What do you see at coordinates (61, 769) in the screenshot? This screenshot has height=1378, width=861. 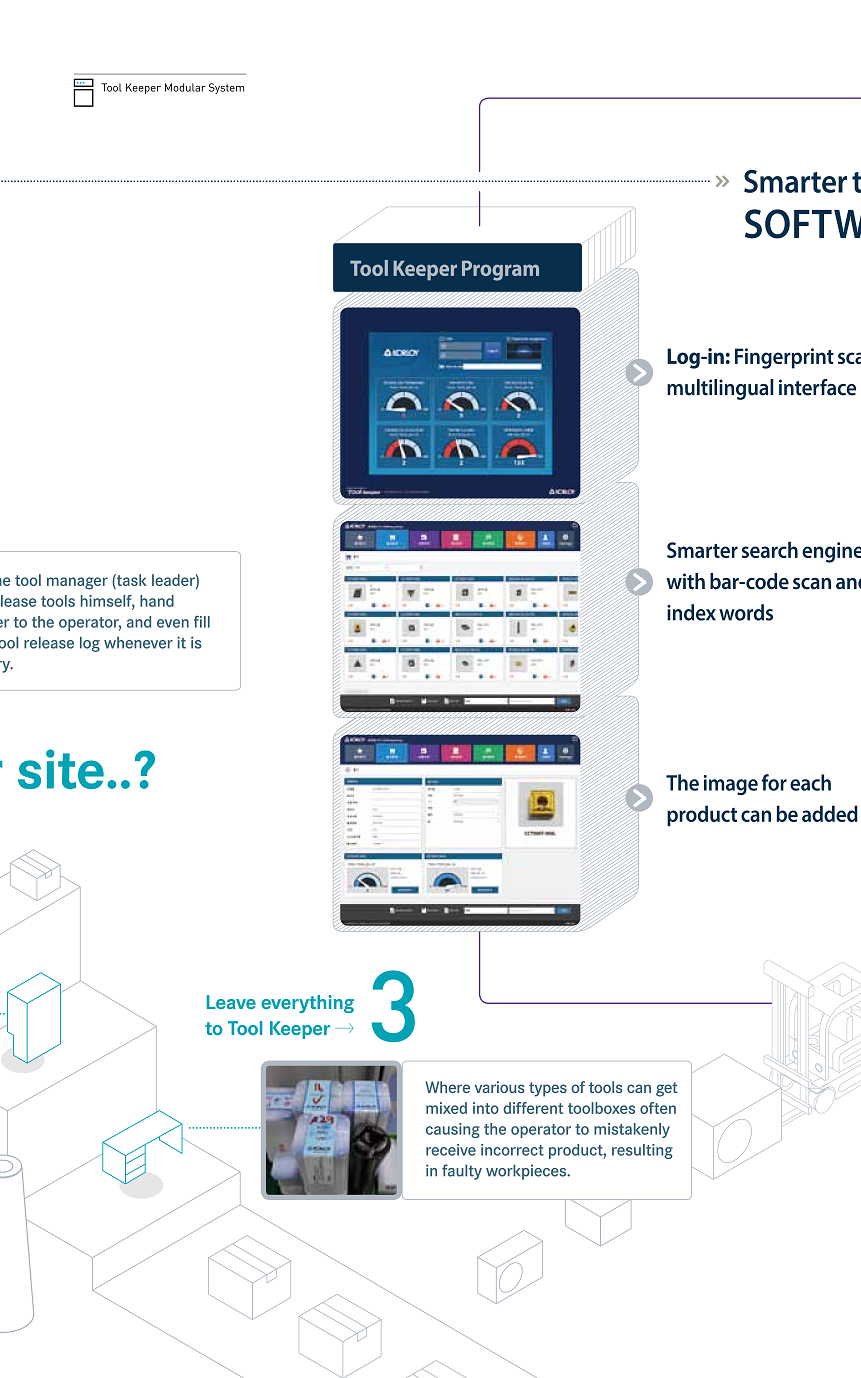 I see `site` at bounding box center [61, 769].
